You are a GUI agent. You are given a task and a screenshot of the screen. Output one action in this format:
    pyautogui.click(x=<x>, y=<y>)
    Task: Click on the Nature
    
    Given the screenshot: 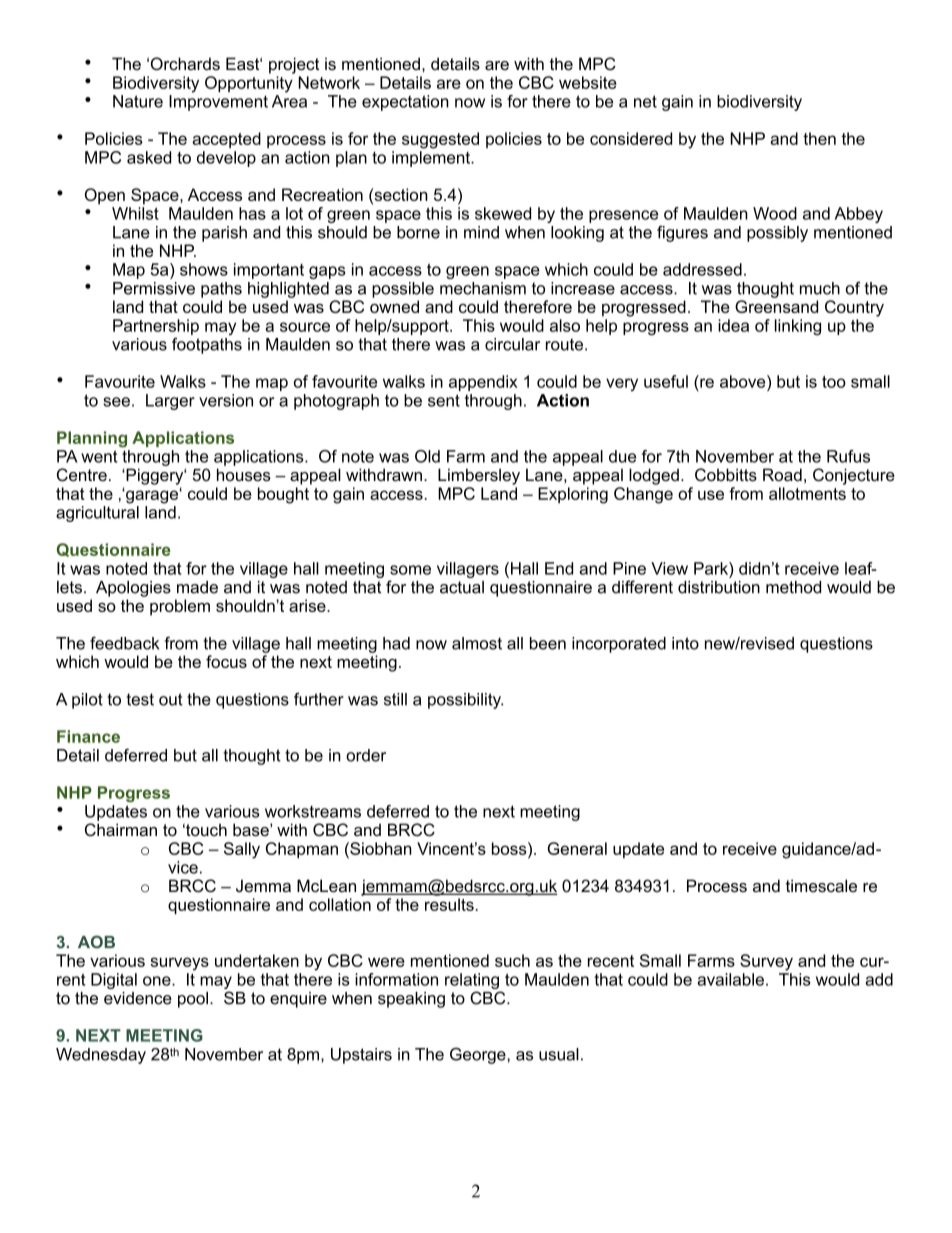 What is the action you would take?
    pyautogui.click(x=138, y=101)
